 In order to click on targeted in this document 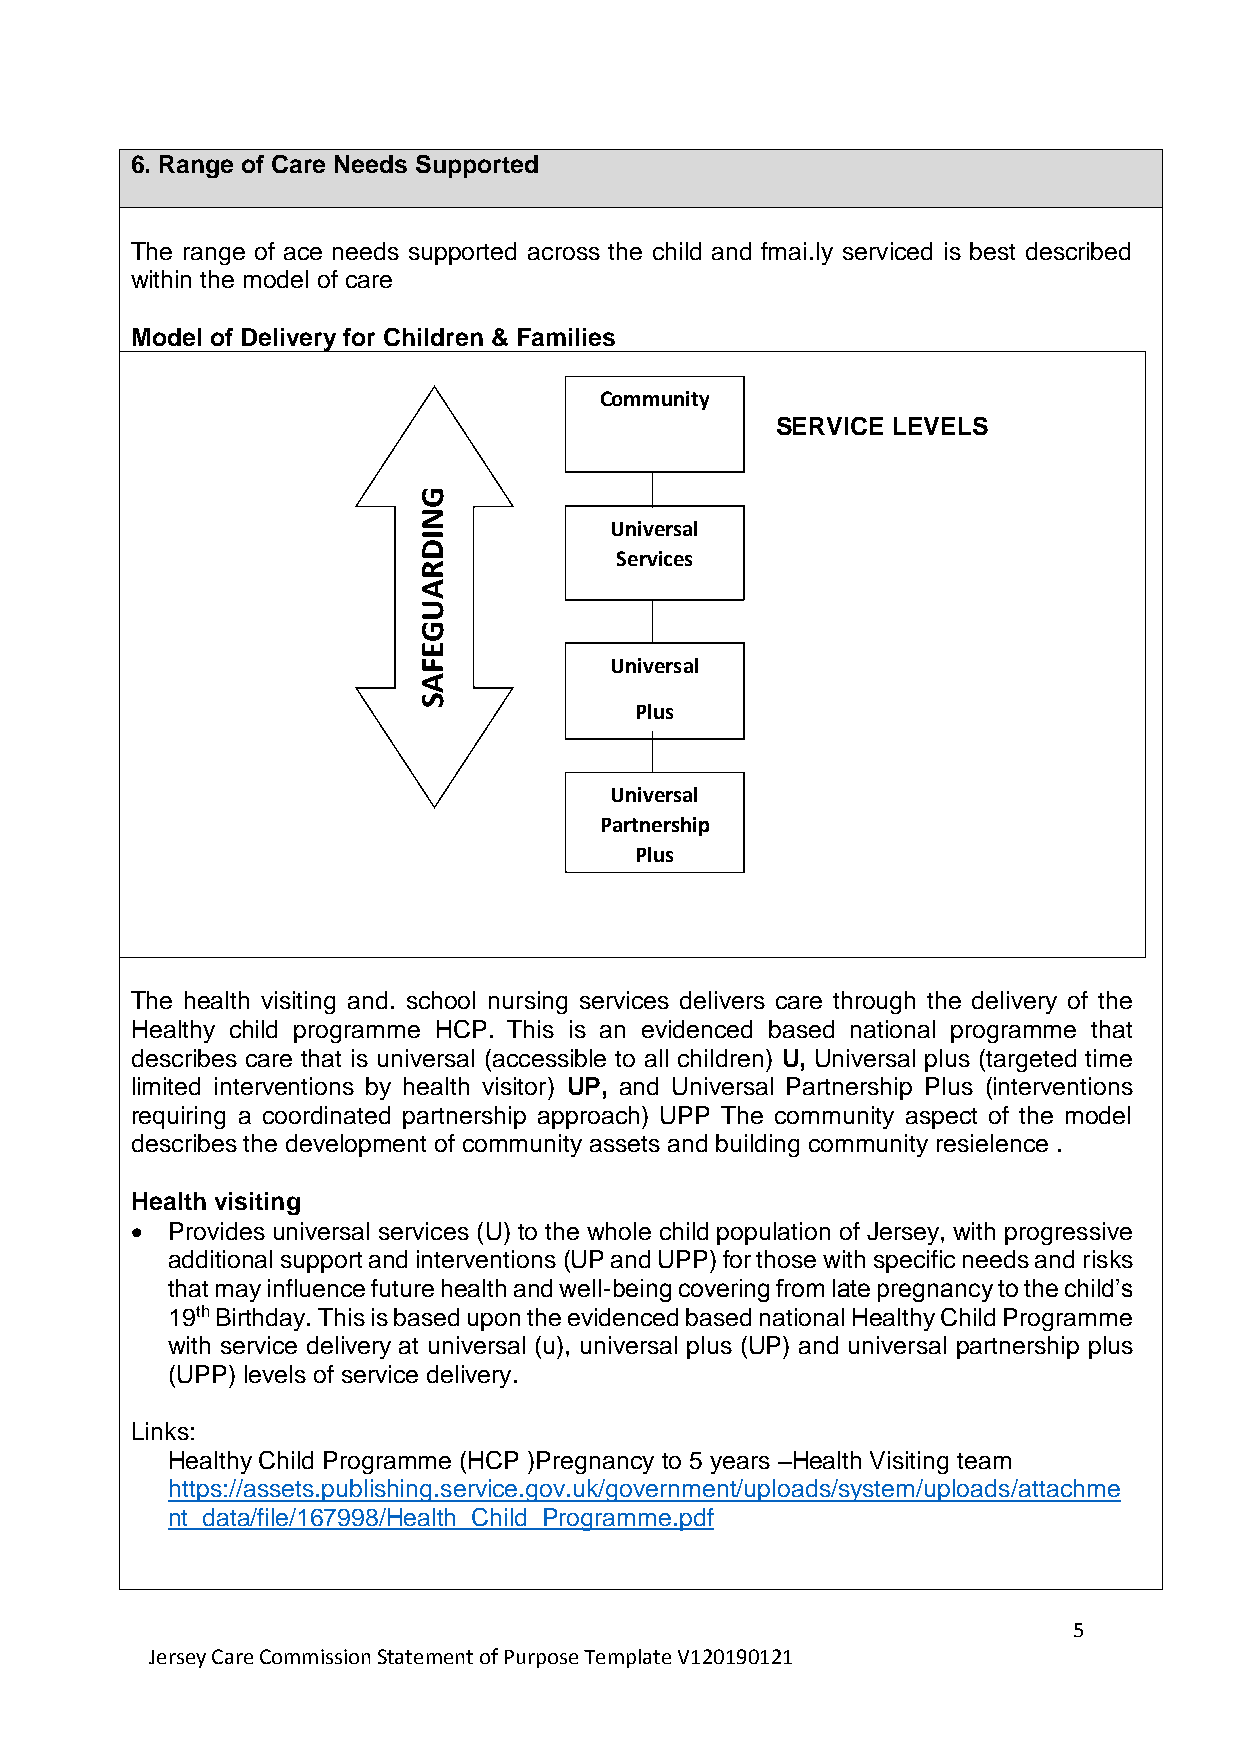, I will do `click(1031, 1060)`.
